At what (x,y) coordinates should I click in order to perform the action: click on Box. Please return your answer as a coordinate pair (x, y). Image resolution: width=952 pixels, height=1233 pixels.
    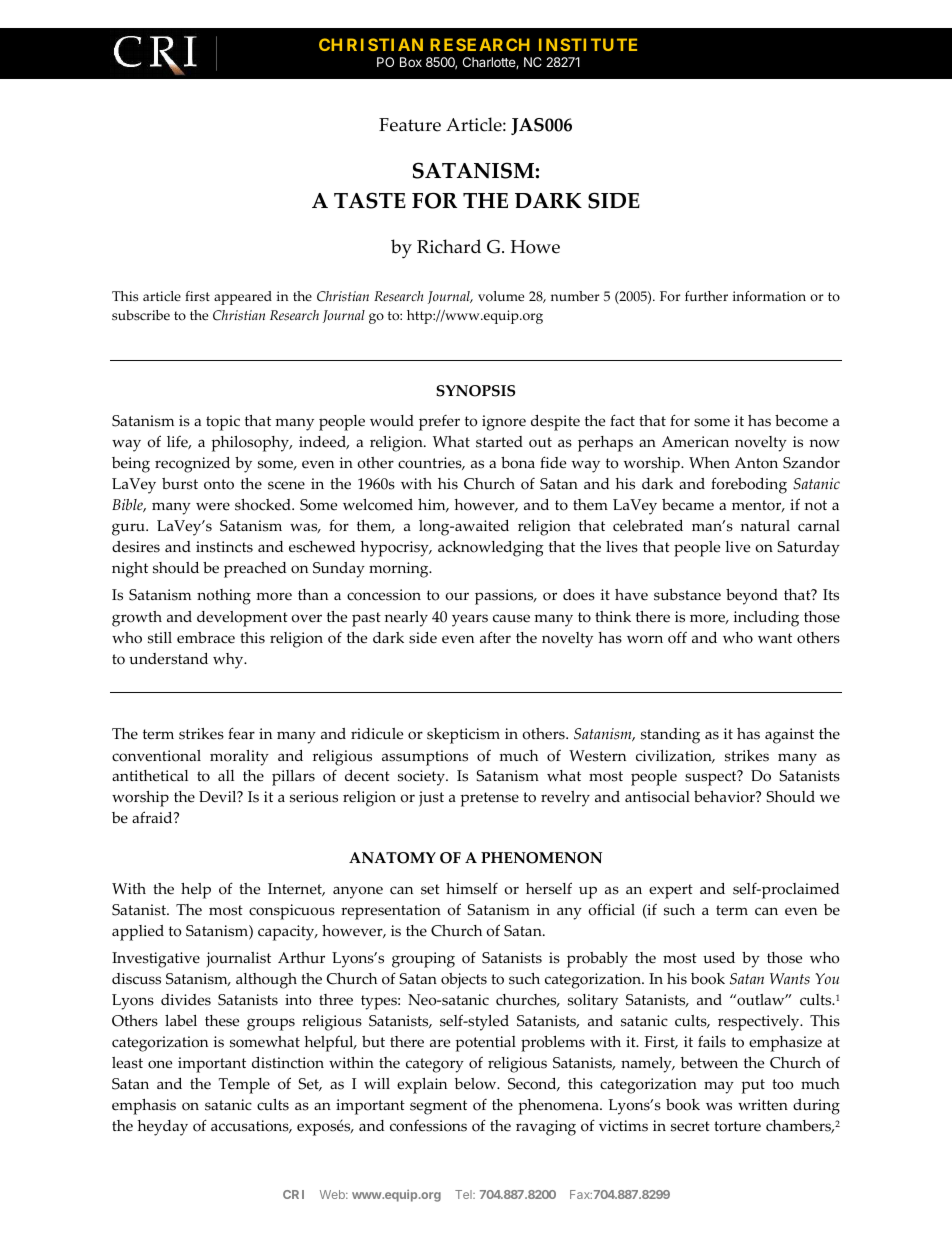
    Looking at the image, I should click on (411, 62).
